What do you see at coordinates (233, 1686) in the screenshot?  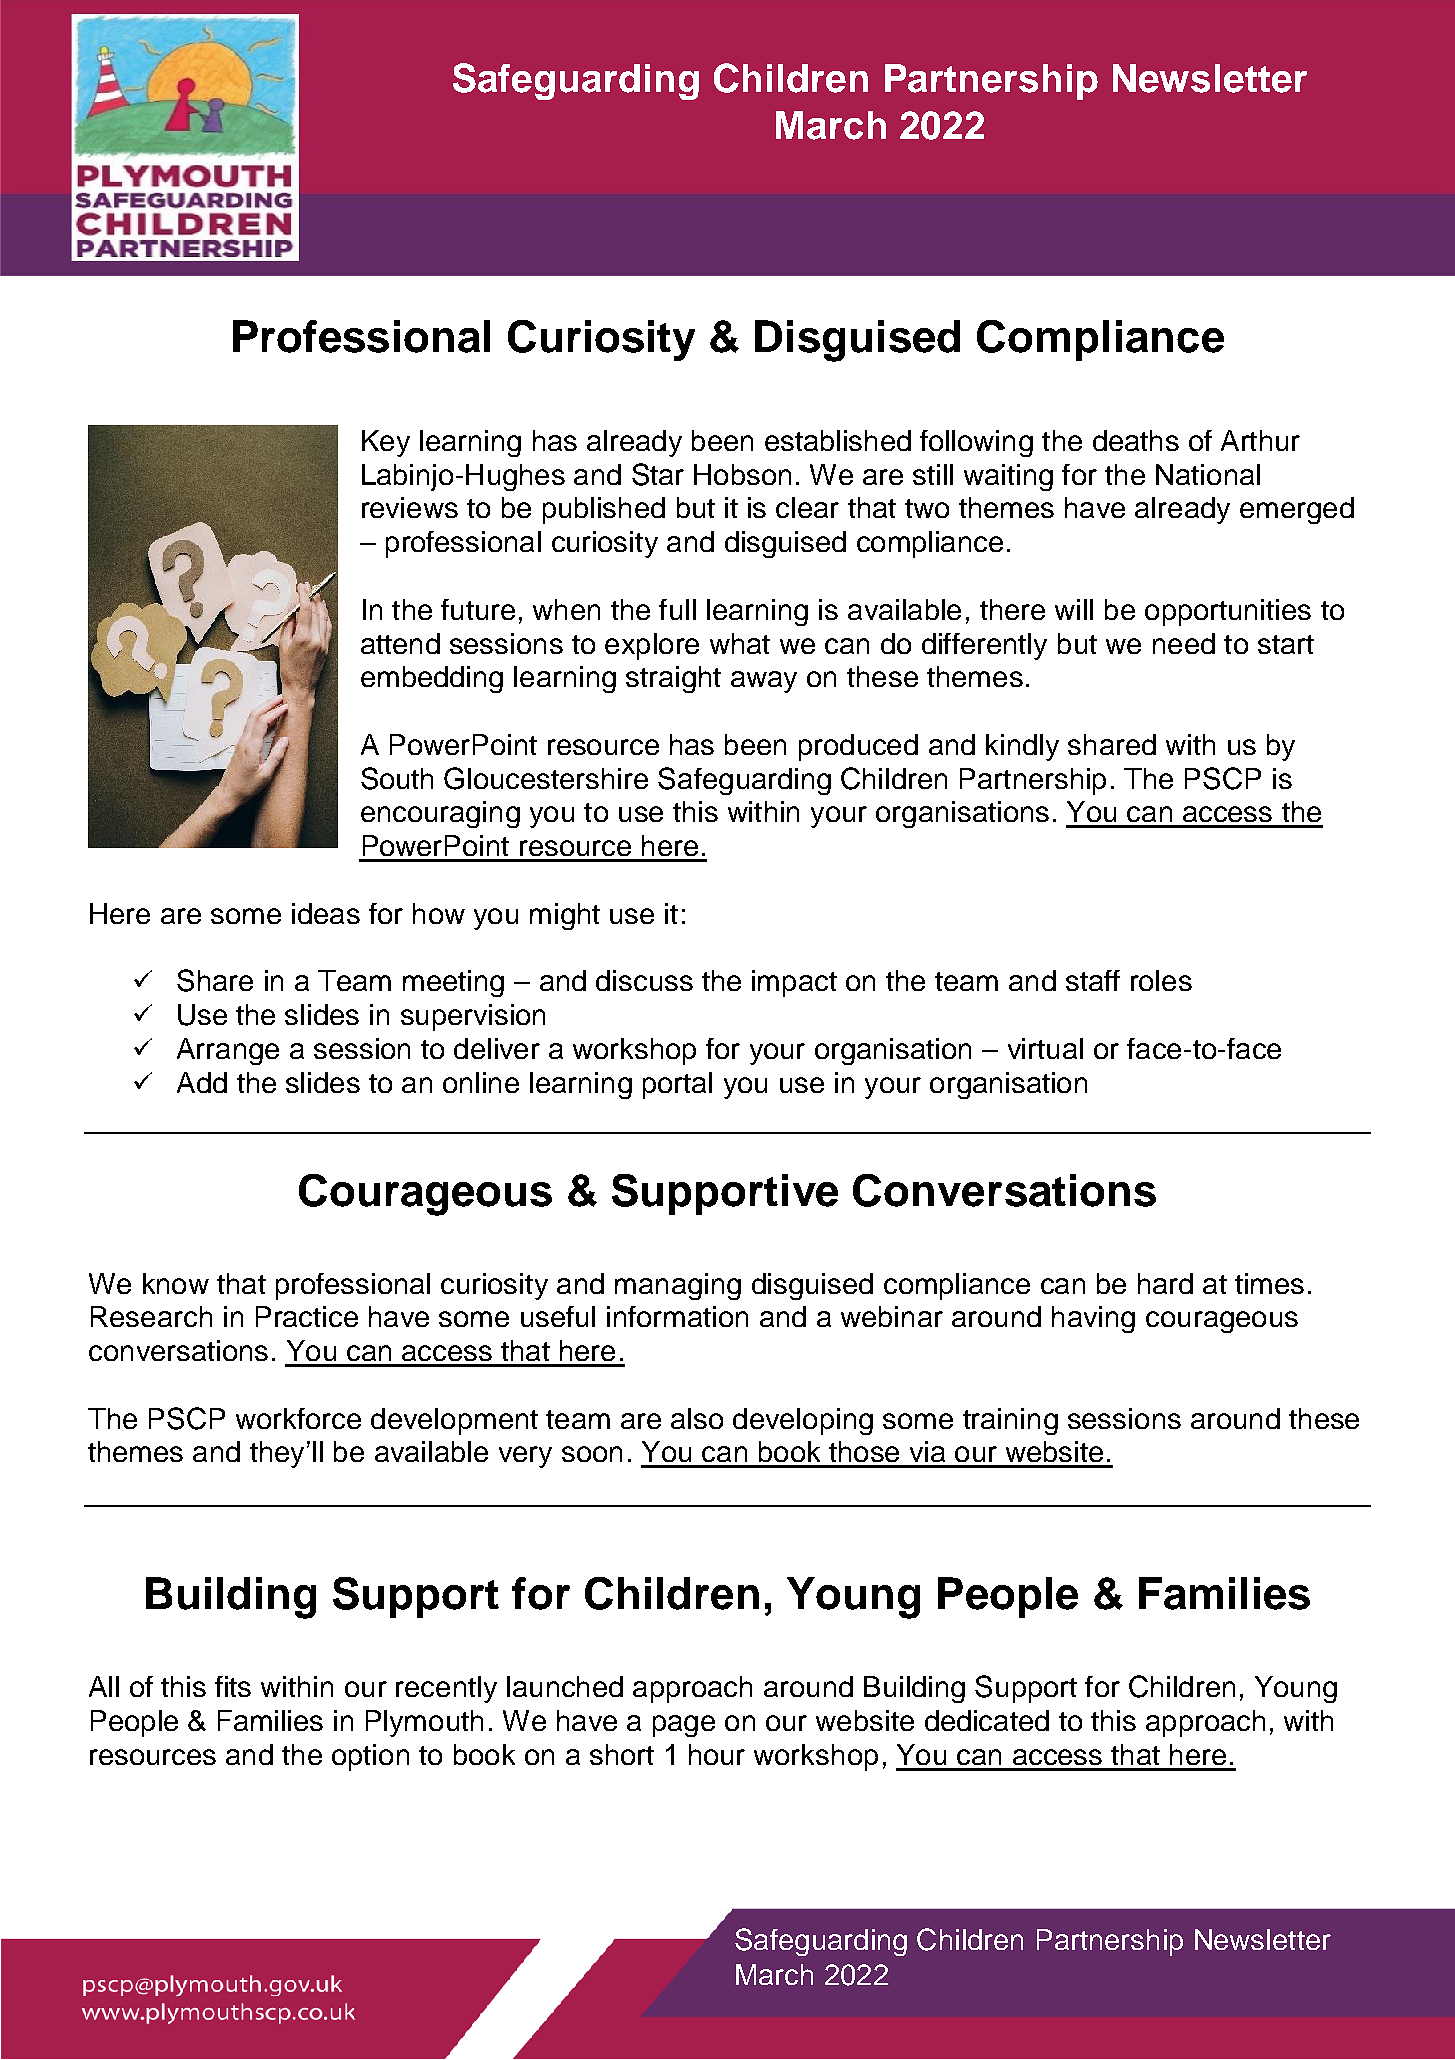 I see `fits` at bounding box center [233, 1686].
